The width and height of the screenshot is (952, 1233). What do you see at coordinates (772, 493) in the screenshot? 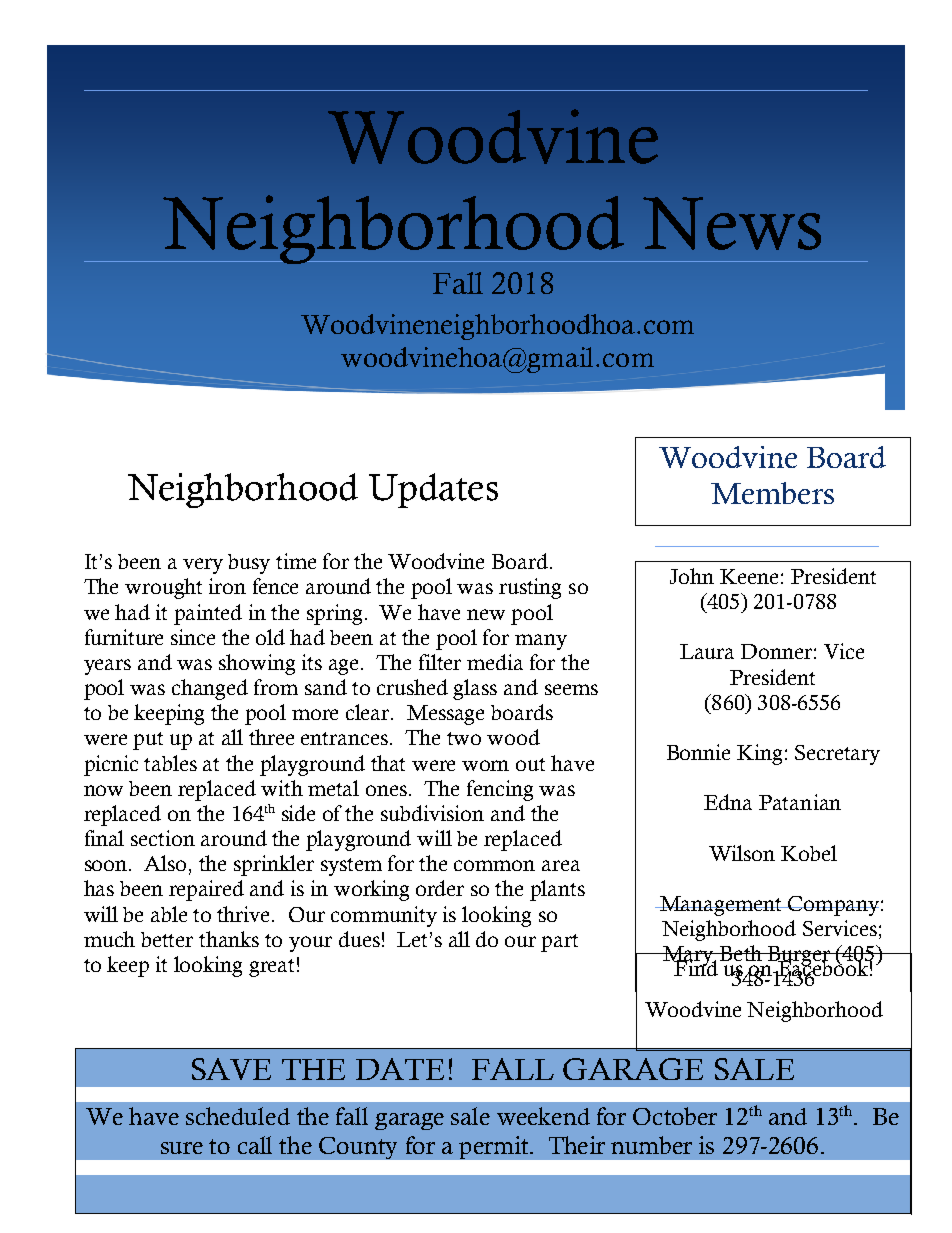
I see `Members` at bounding box center [772, 493].
